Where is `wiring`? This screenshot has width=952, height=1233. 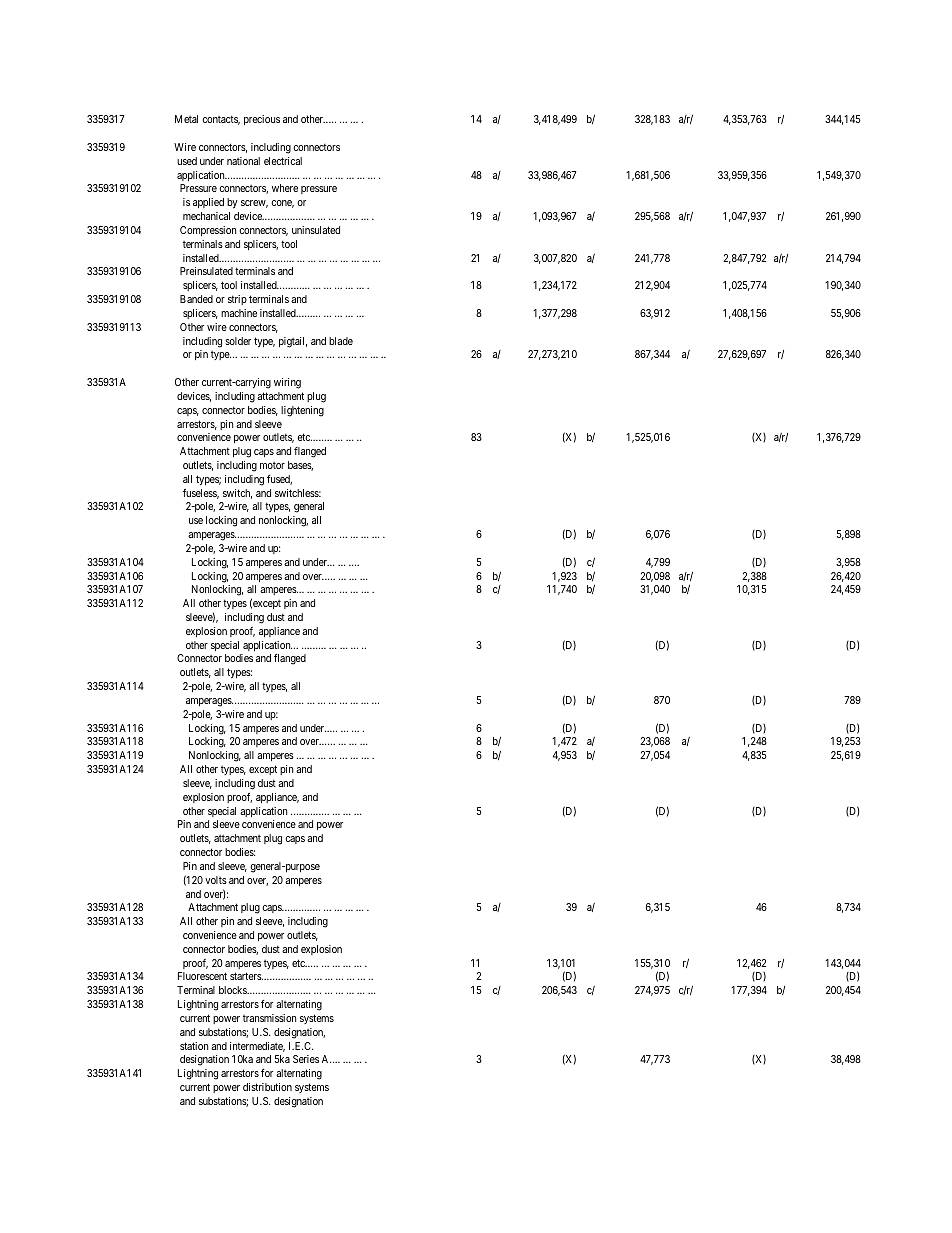
wiring is located at coordinates (287, 383).
